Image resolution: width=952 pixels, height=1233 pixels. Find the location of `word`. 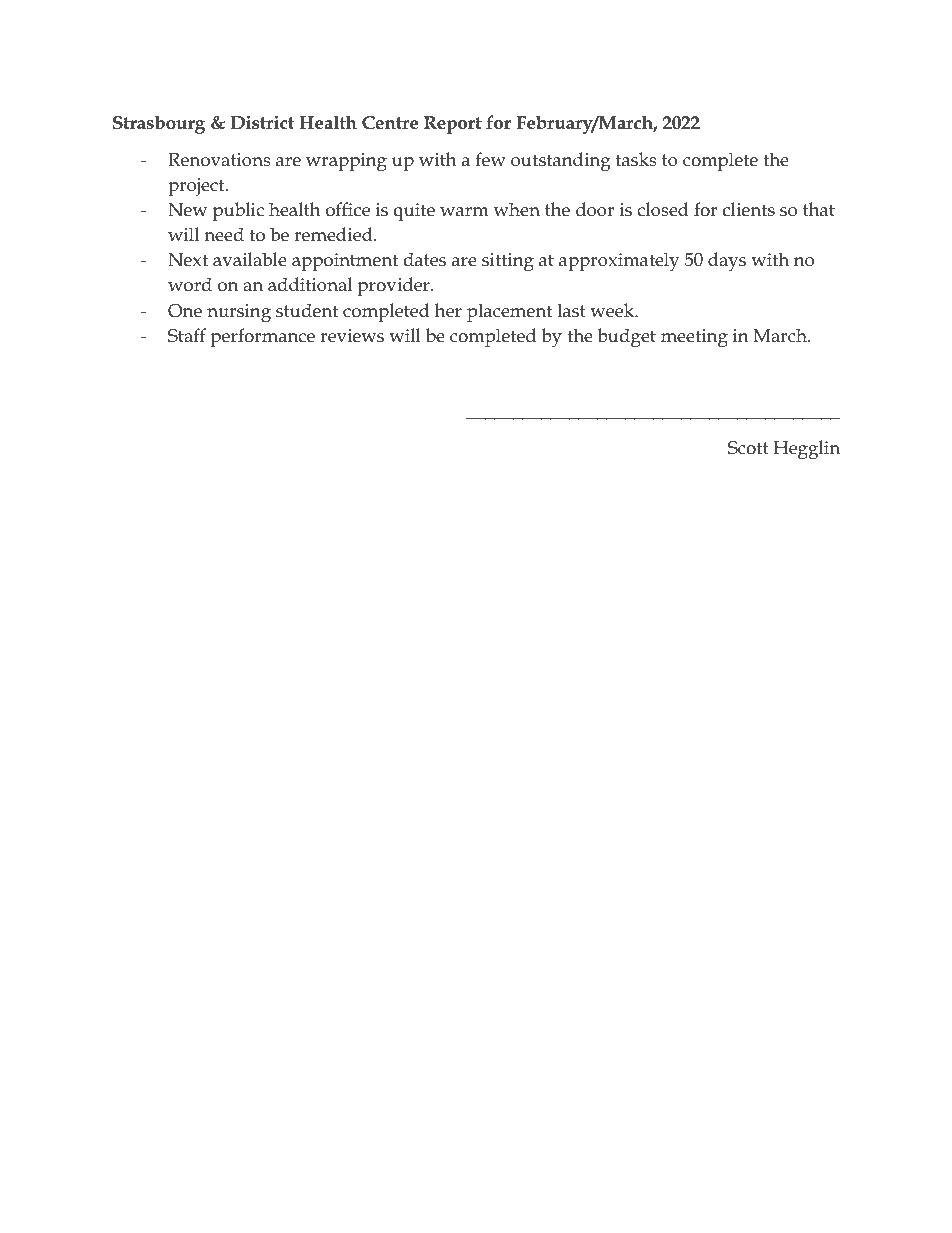

word is located at coordinates (190, 284).
